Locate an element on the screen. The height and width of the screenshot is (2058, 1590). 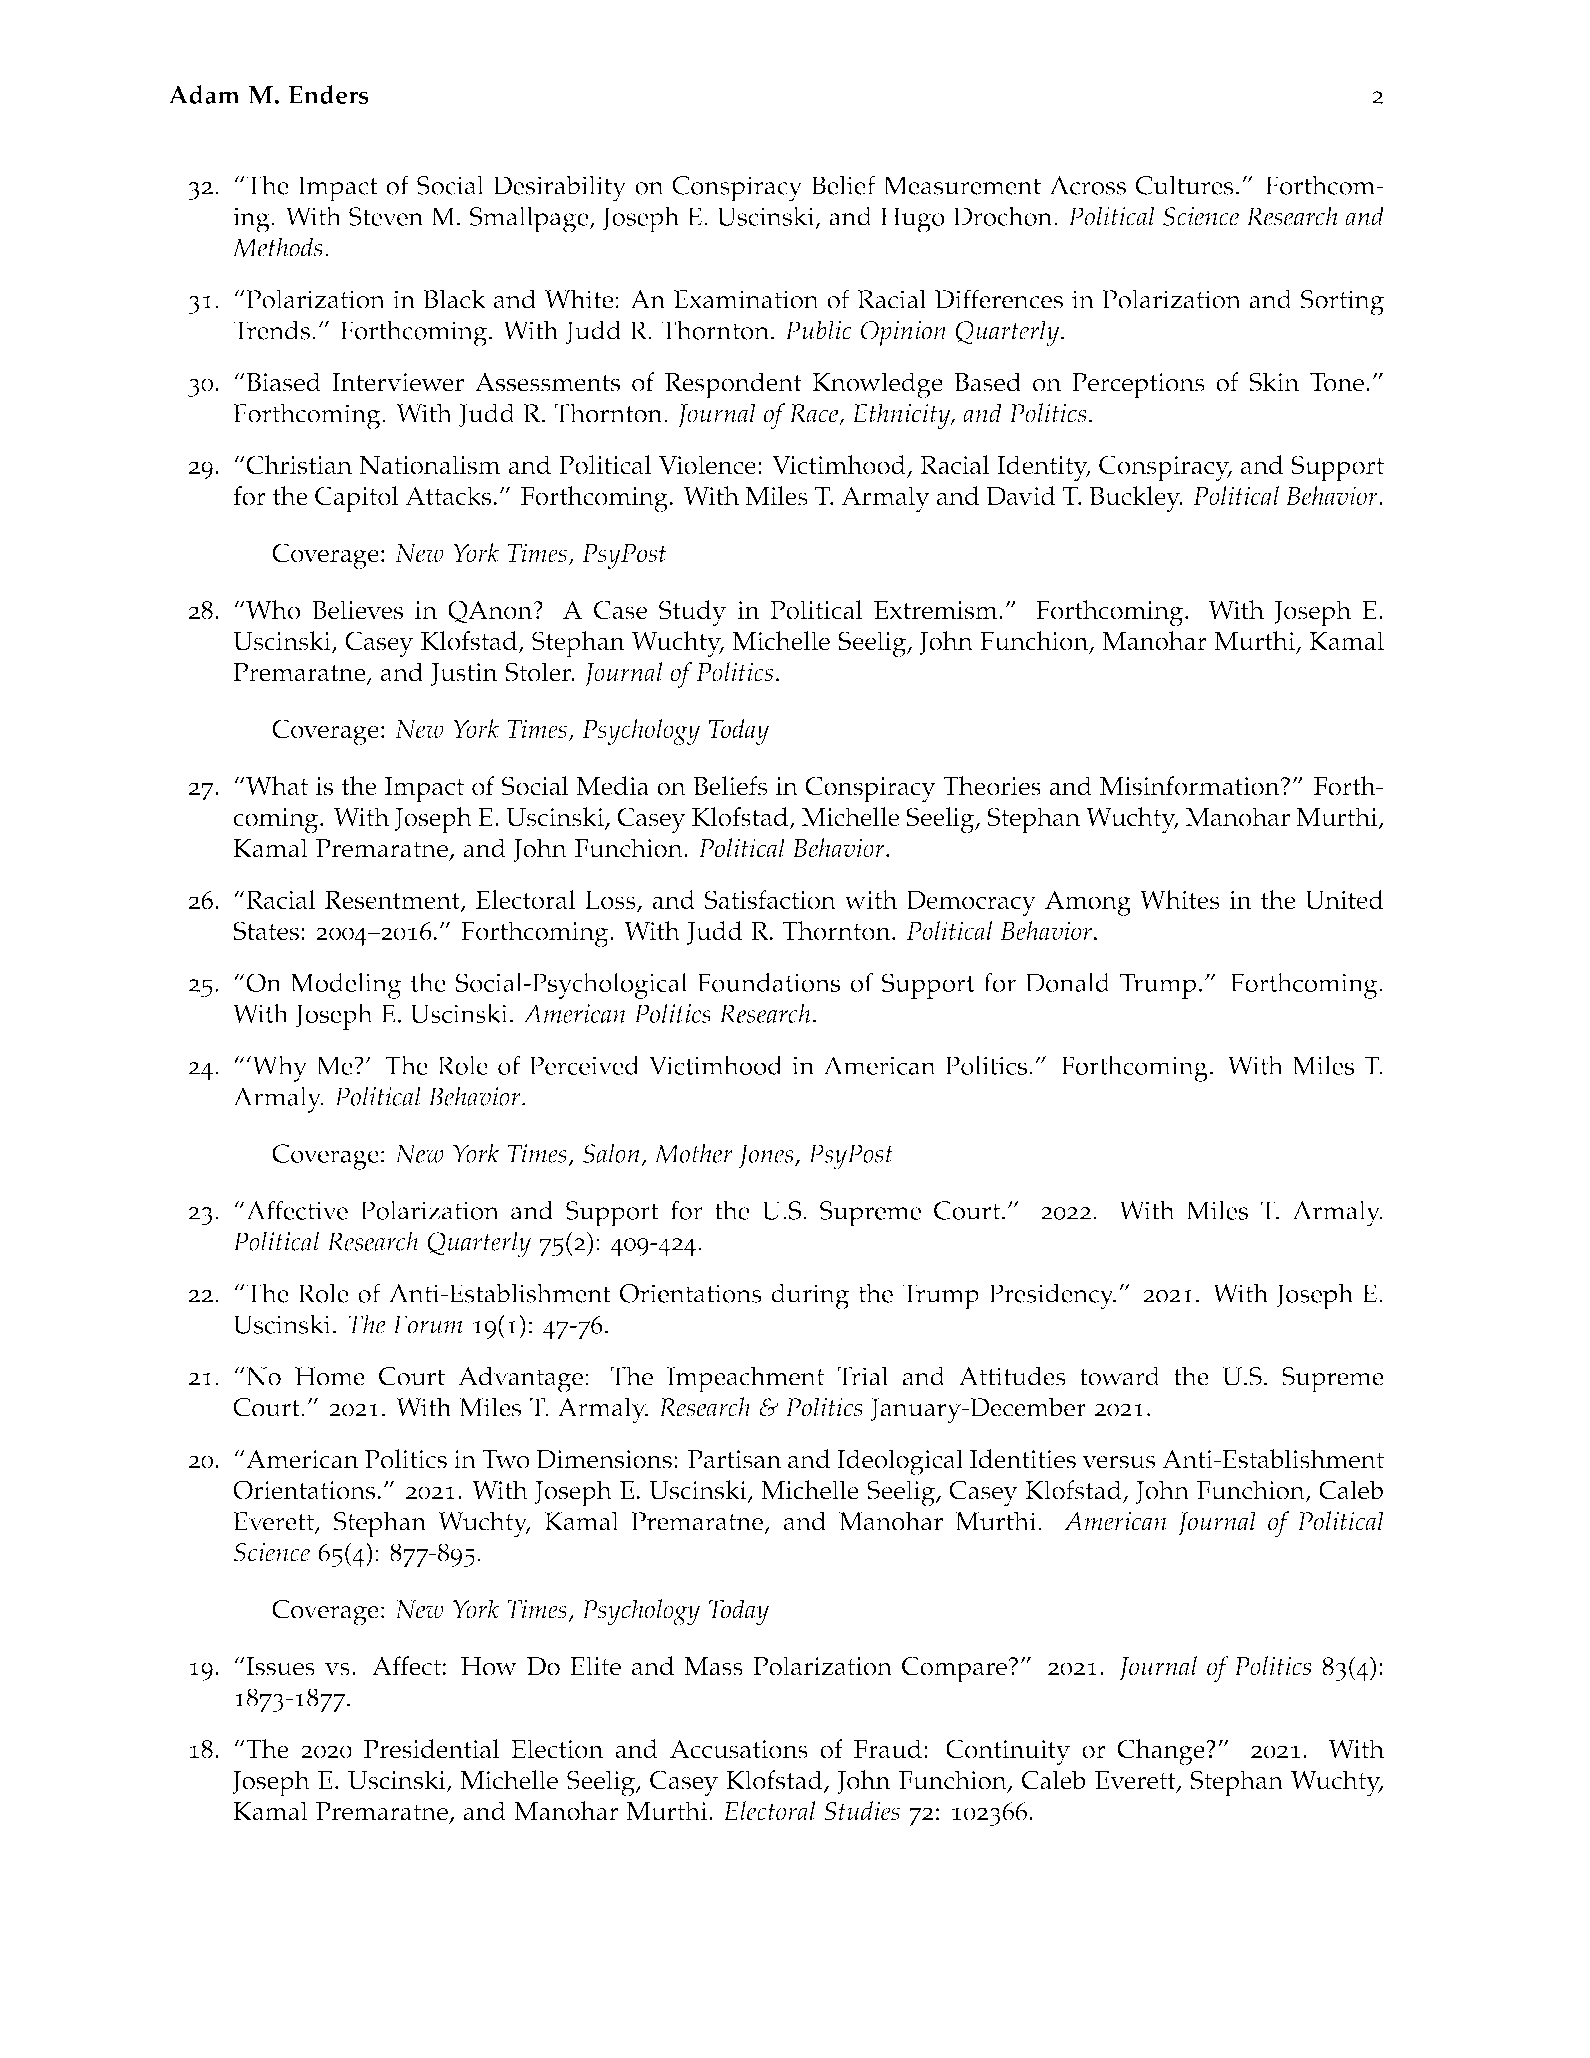
Cultures is located at coordinates (1184, 185).
